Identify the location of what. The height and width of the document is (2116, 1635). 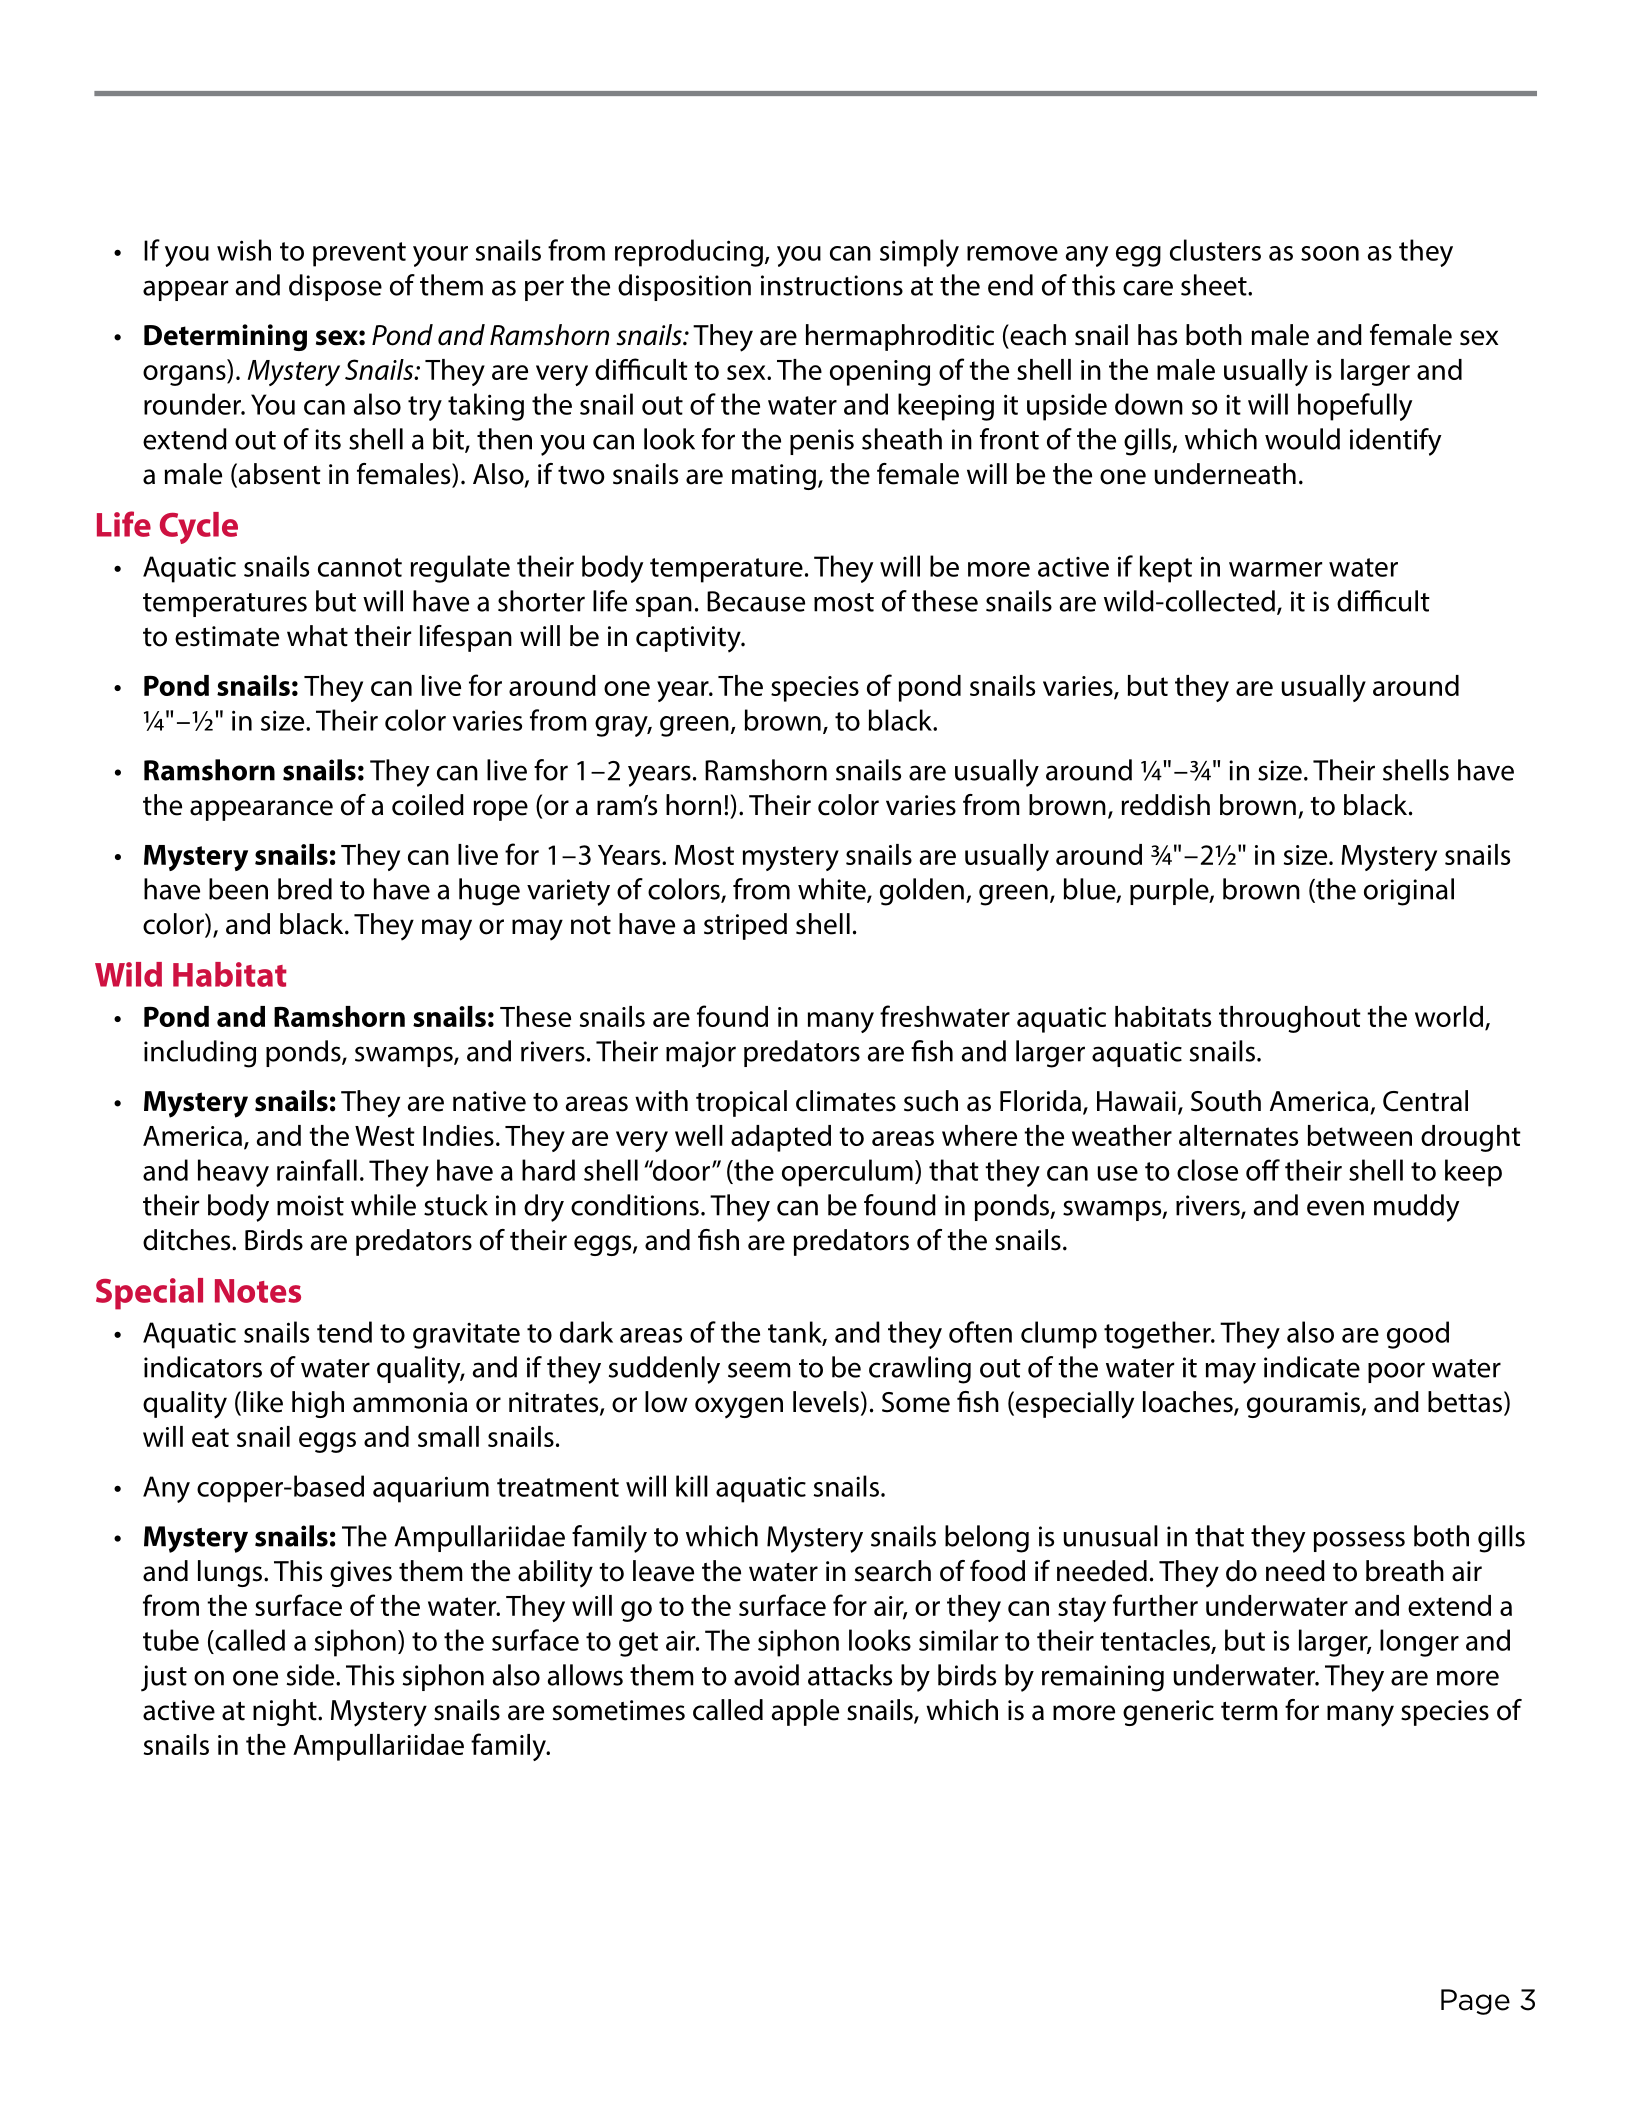
(317, 636).
